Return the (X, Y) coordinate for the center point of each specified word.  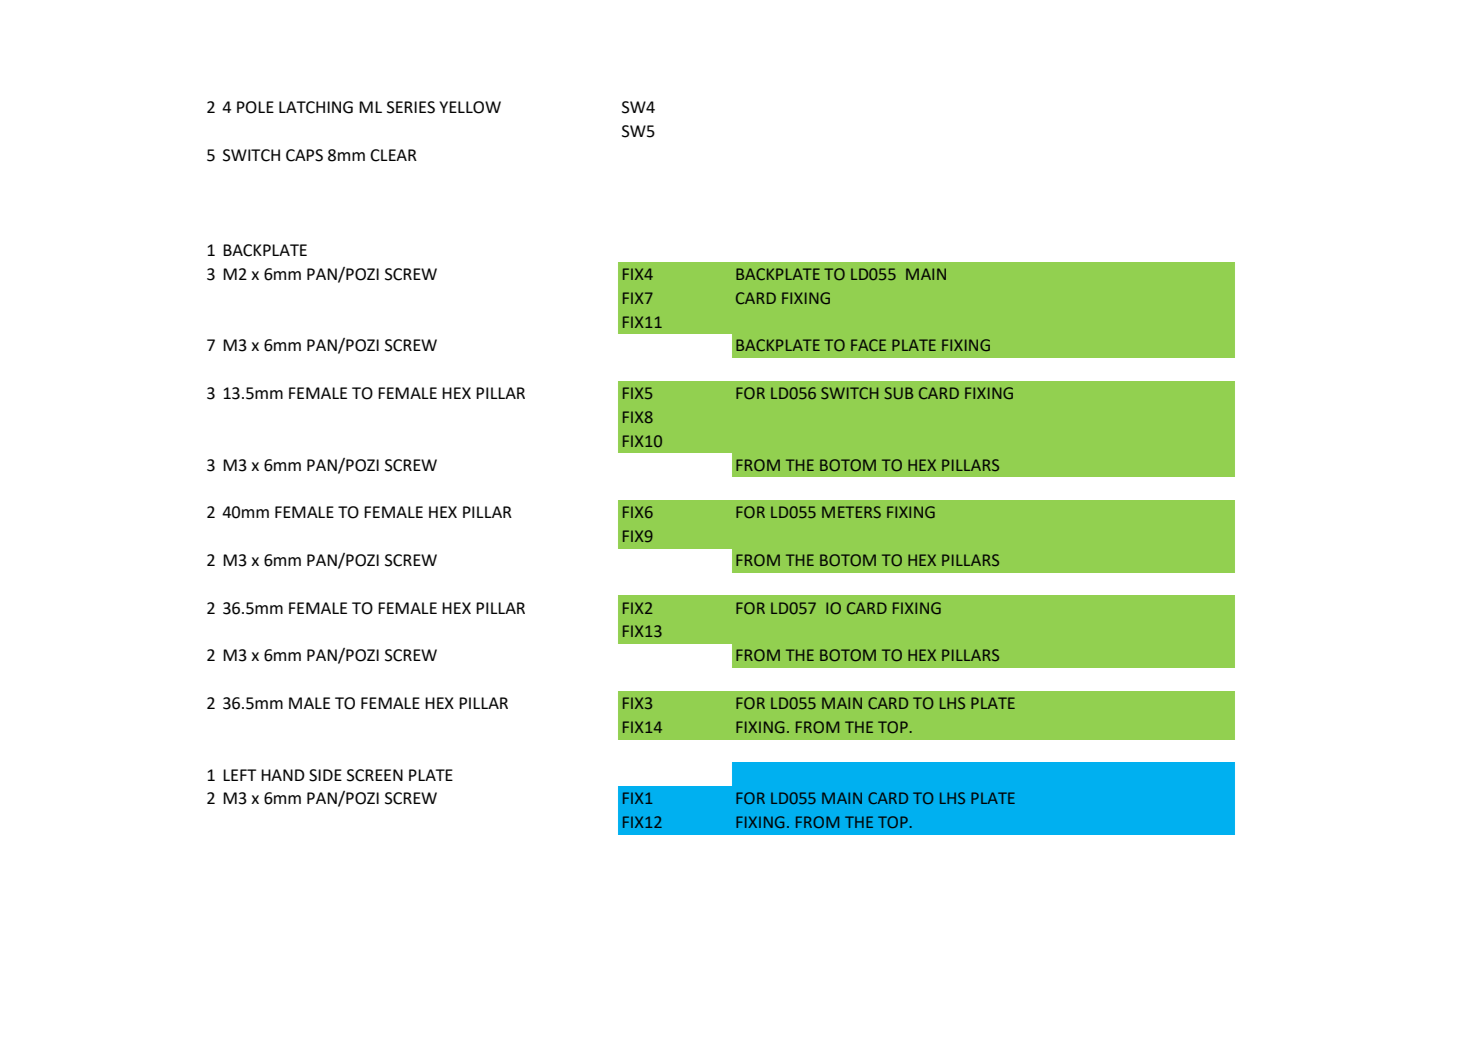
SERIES (411, 107)
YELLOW (470, 107)
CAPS (304, 155)
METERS (851, 512)
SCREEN (375, 775)
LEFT (239, 775)
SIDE (325, 775)
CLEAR (393, 155)
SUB (898, 393)
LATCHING (316, 107)
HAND (283, 775)
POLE (255, 107)
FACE (868, 345)
